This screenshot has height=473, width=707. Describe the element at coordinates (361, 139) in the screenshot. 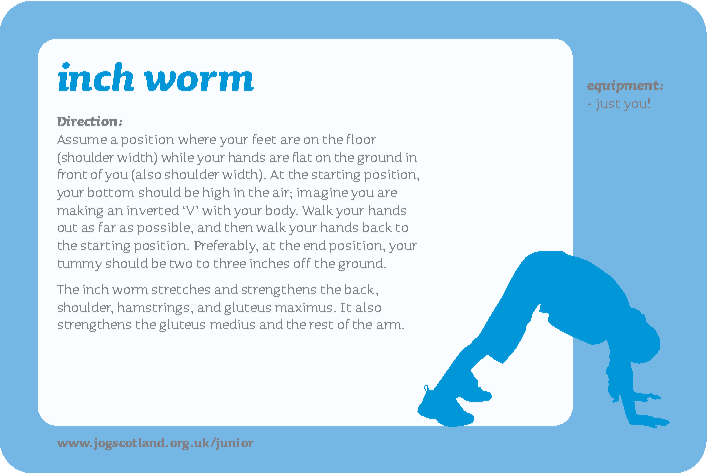

I see `floor` at that location.
